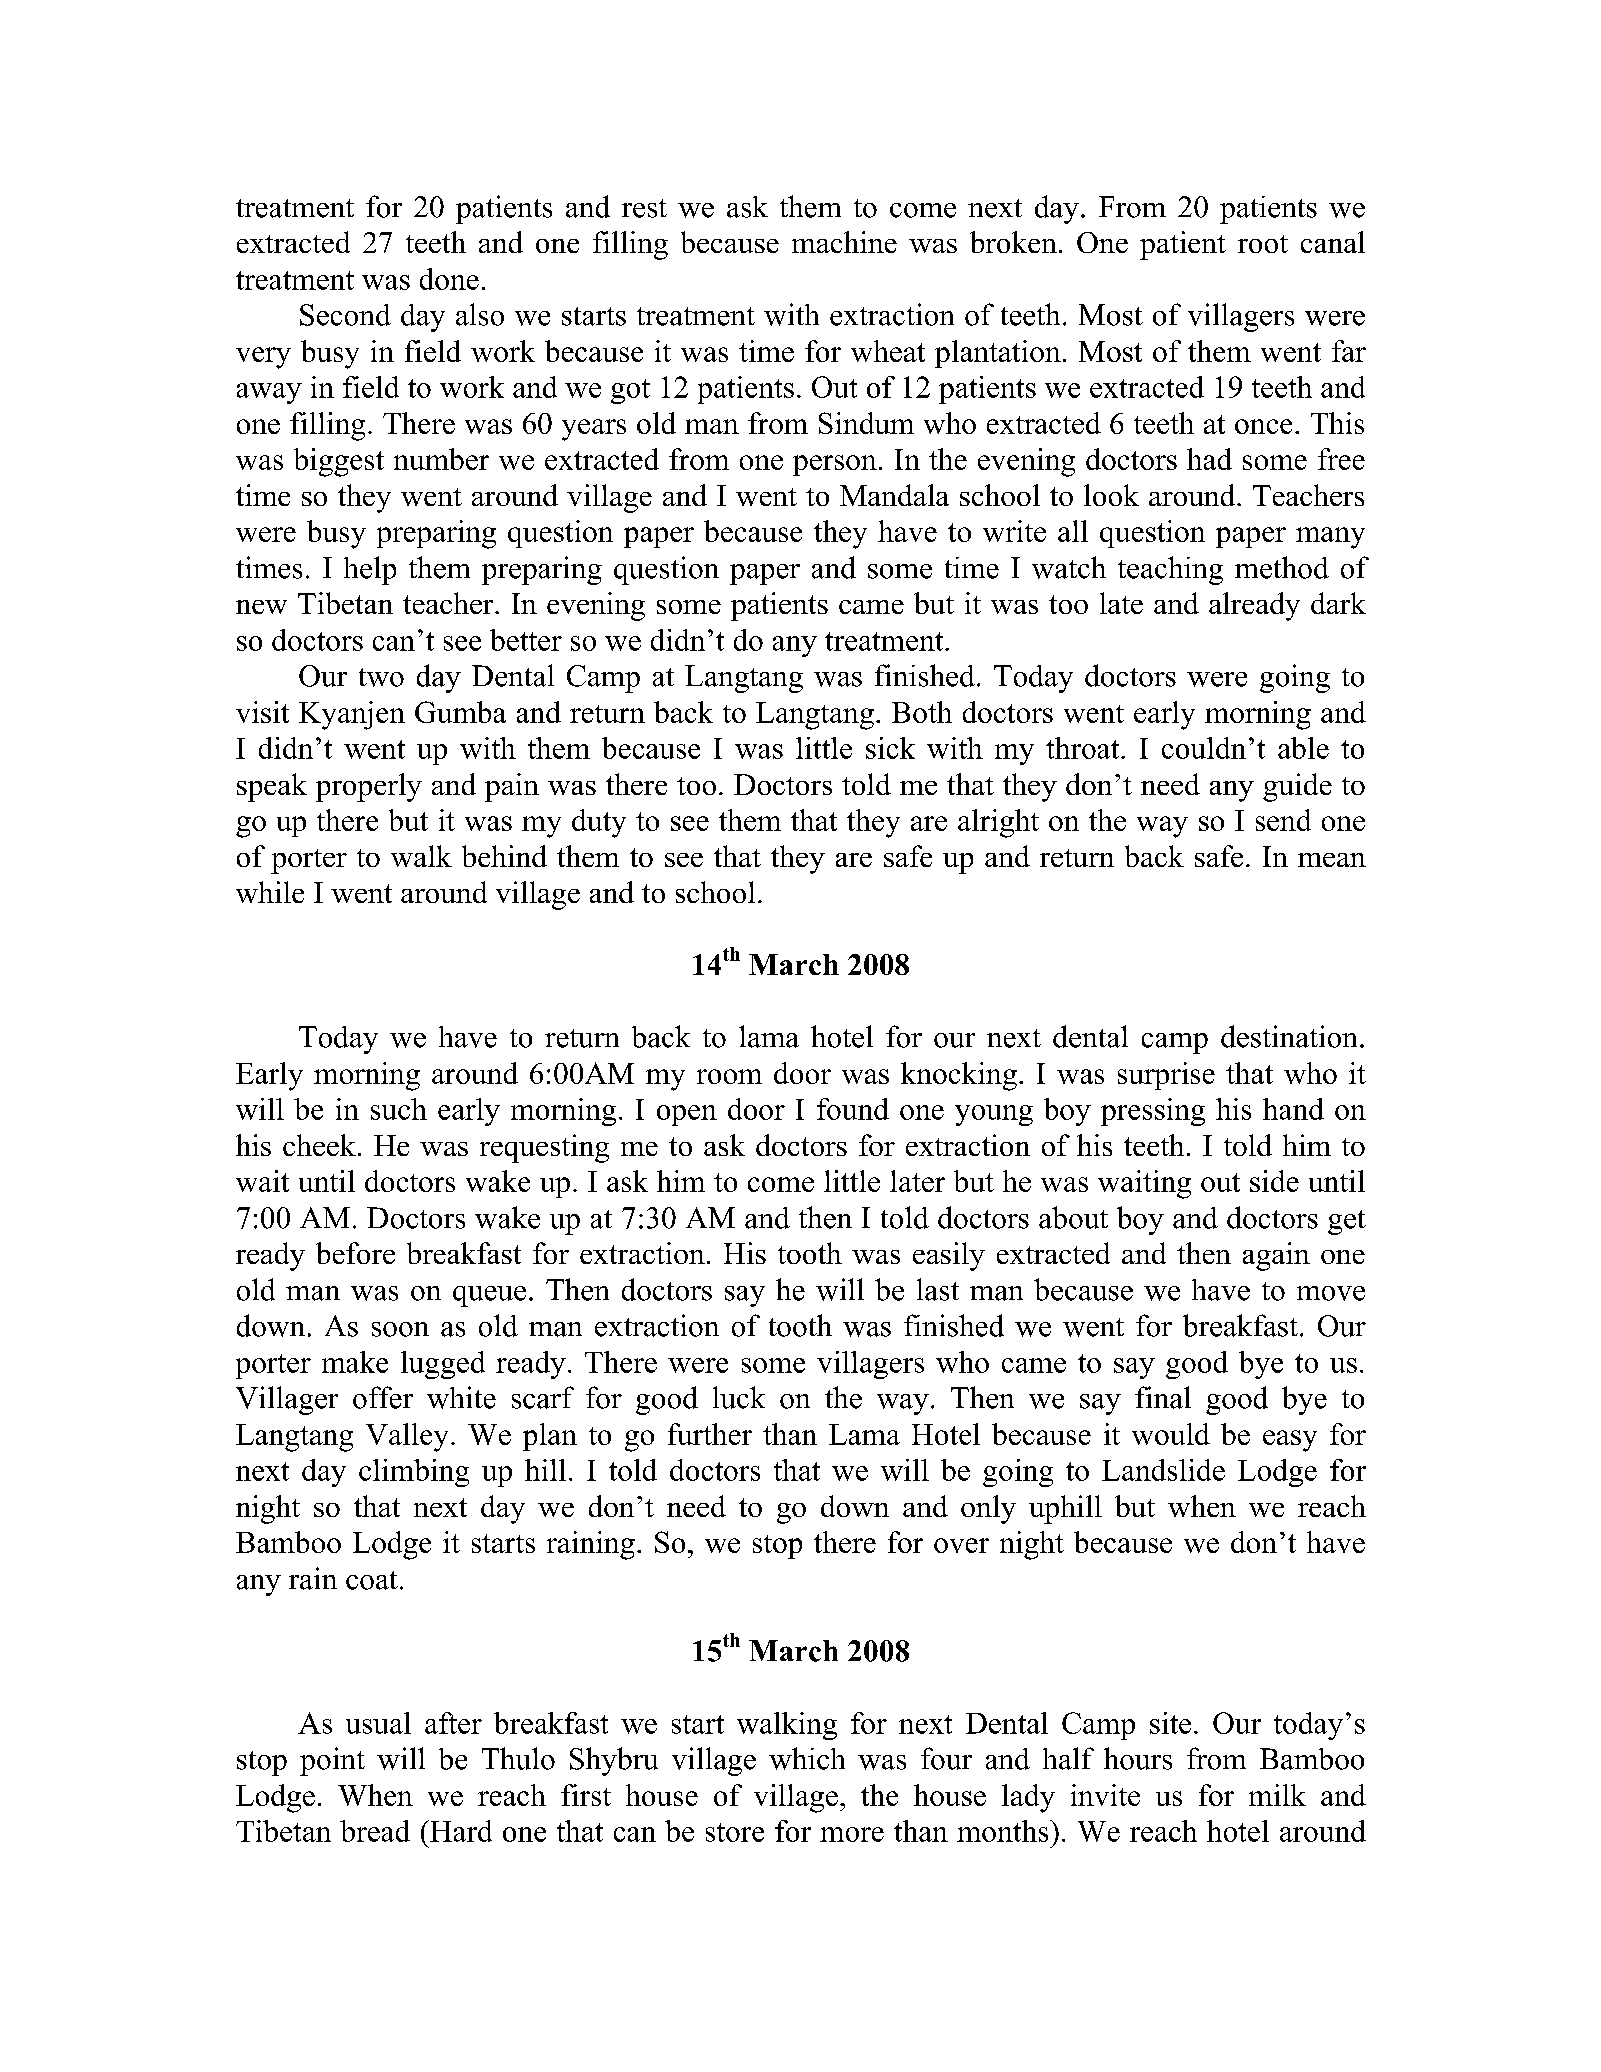  What do you see at coordinates (399, 1109) in the image?
I see `such` at bounding box center [399, 1109].
